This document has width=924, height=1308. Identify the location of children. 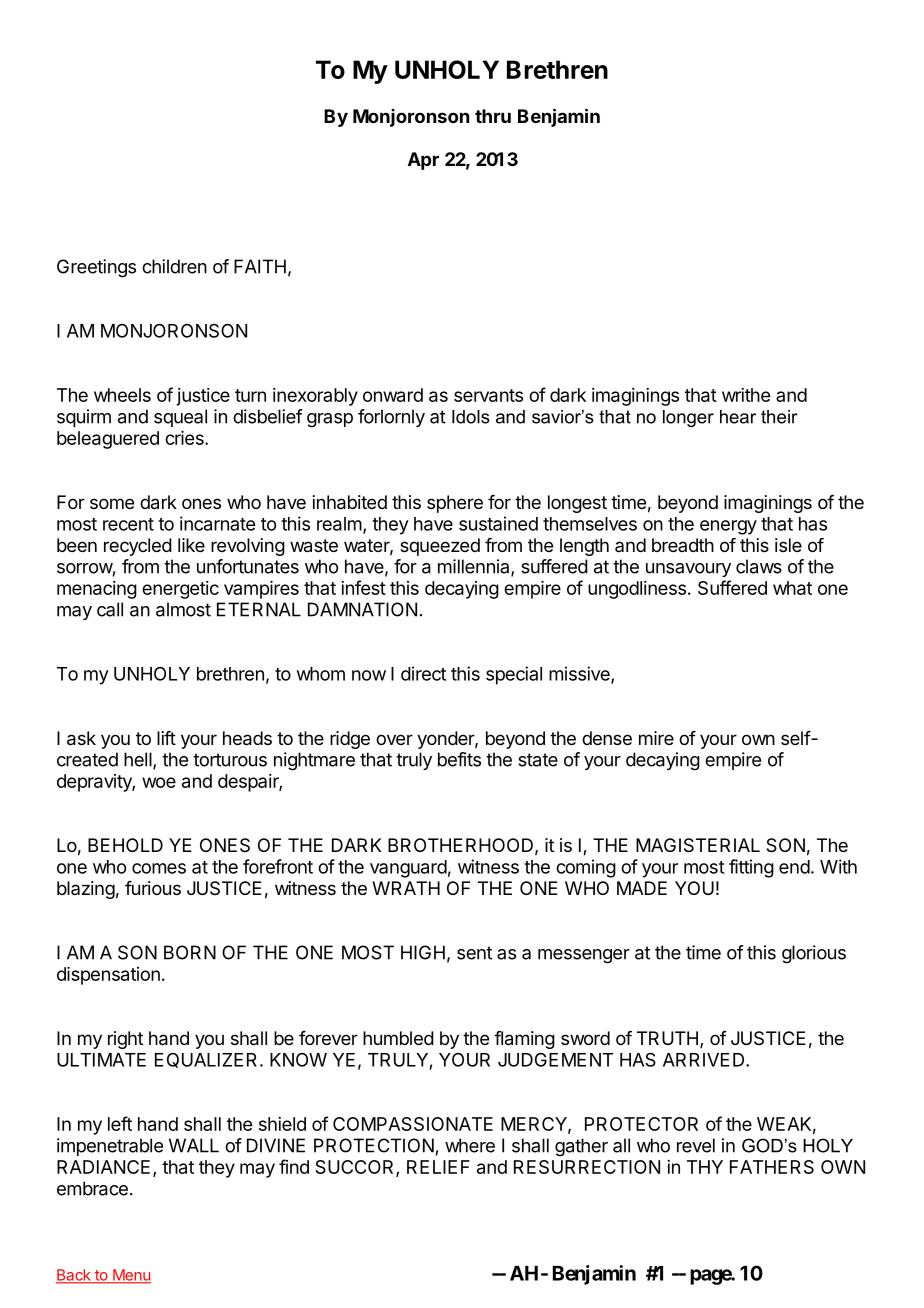
(174, 266).
